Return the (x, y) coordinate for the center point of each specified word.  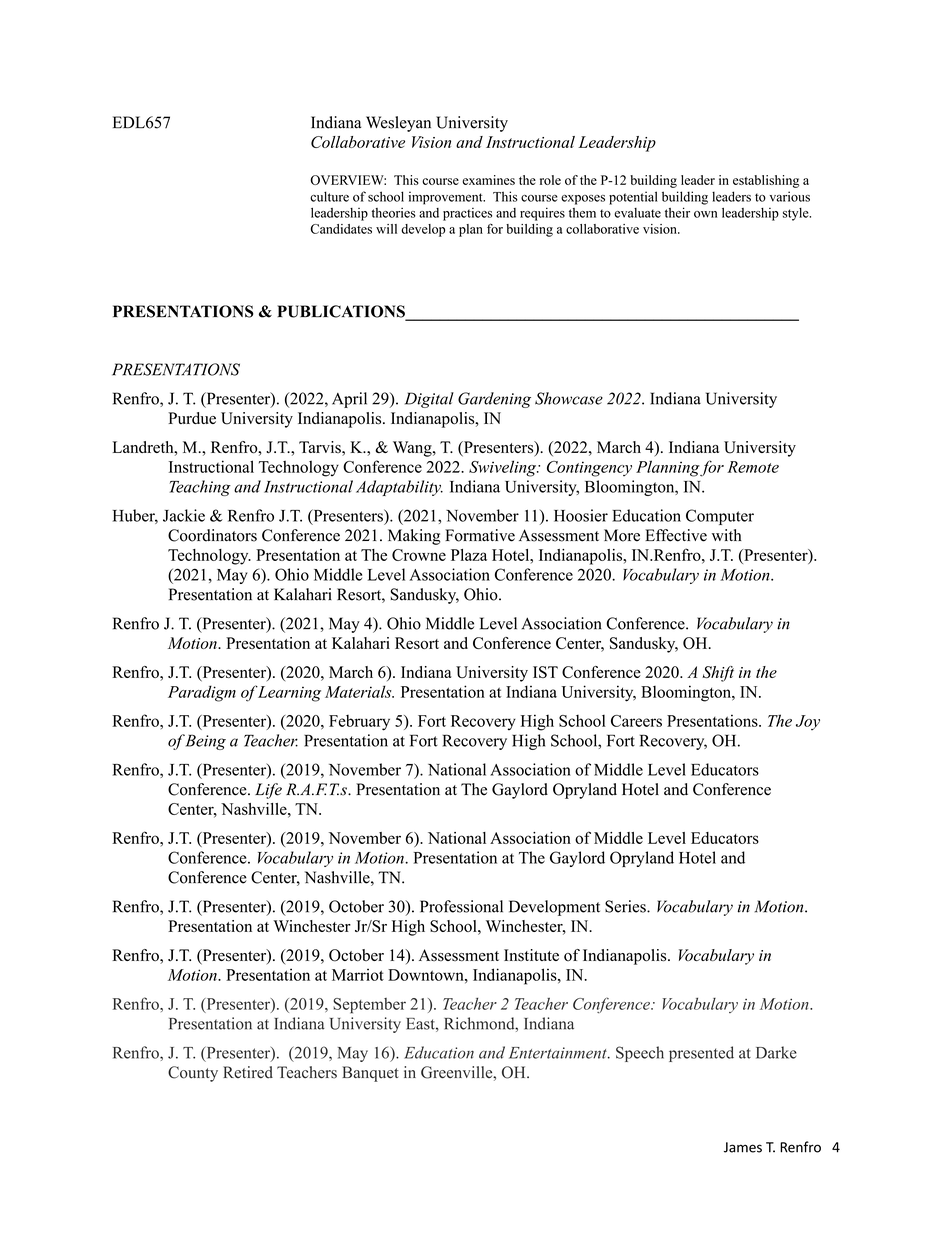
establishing (766, 181)
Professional (461, 906)
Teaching (200, 488)
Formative (480, 535)
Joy (808, 722)
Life (268, 791)
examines (488, 180)
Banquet (370, 1074)
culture (329, 196)
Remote (753, 467)
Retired (248, 1072)
